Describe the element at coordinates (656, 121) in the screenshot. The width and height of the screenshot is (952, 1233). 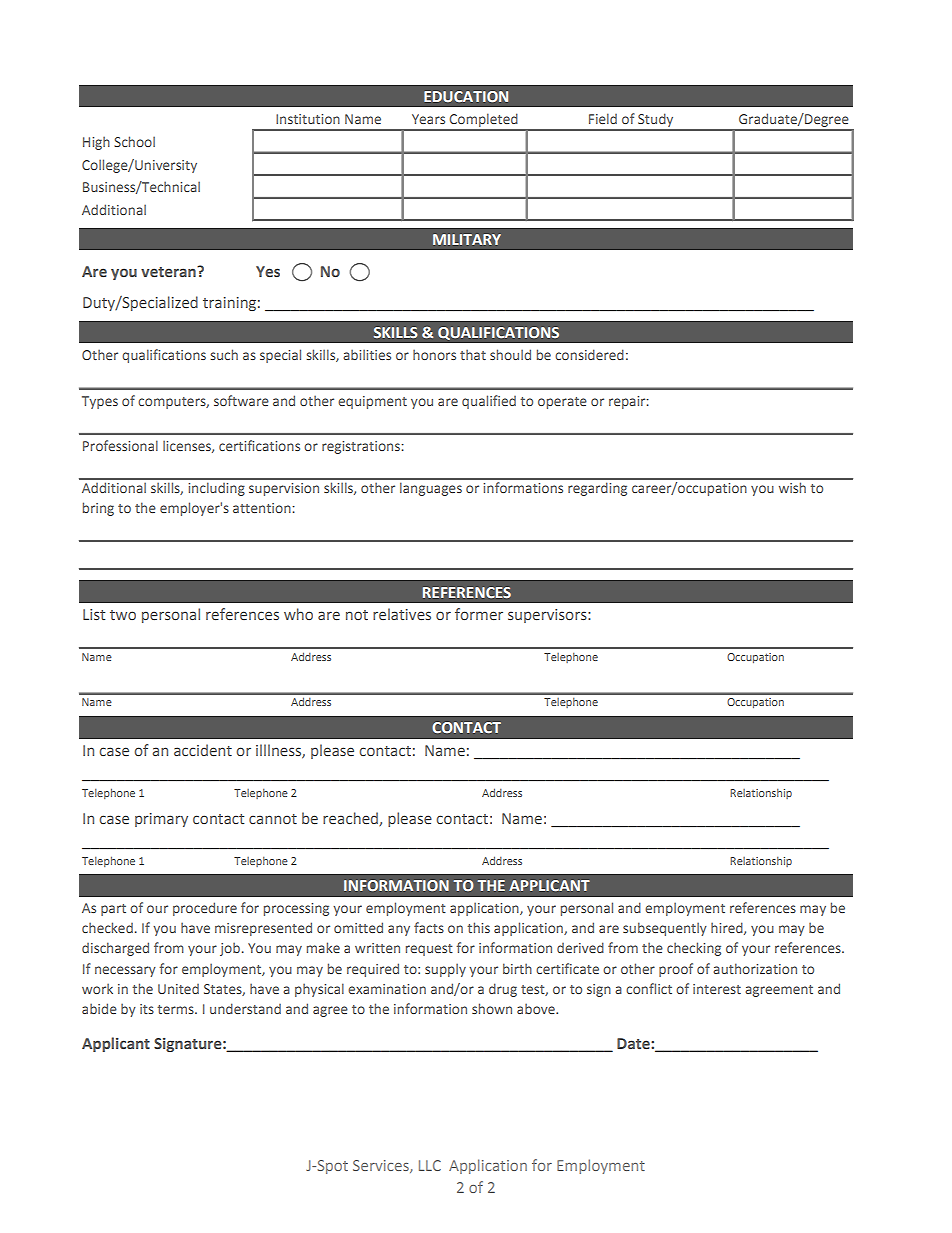
I see `Study` at that location.
